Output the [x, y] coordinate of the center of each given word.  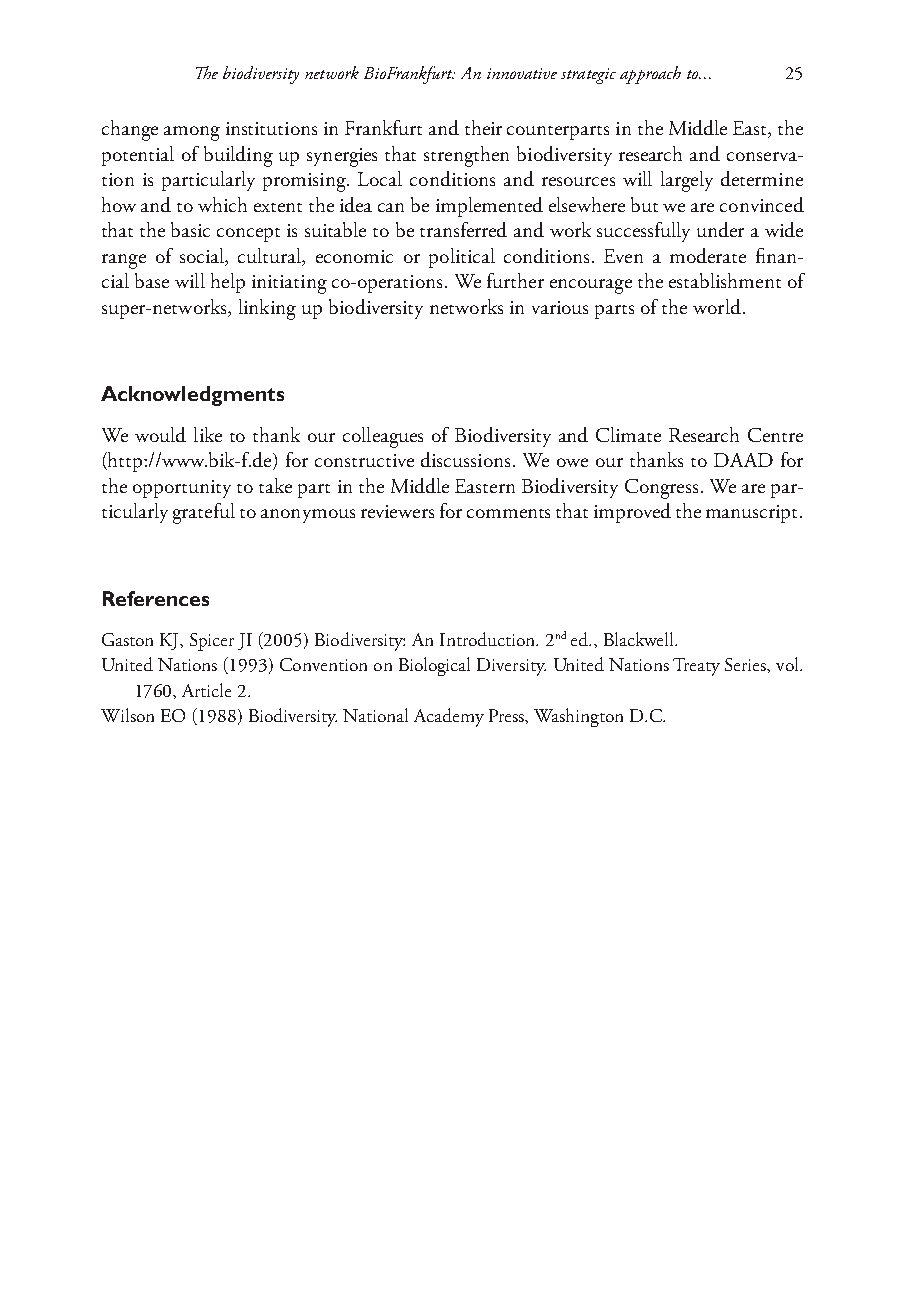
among [192, 133]
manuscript [753, 514]
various [560, 307]
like [208, 434]
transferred [463, 229]
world [717, 306]
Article [206, 690]
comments [508, 513]
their [483, 127]
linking [267, 309]
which [222, 204]
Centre [775, 435]
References [156, 598]
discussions [465, 459]
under [720, 229]
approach [650, 75]
